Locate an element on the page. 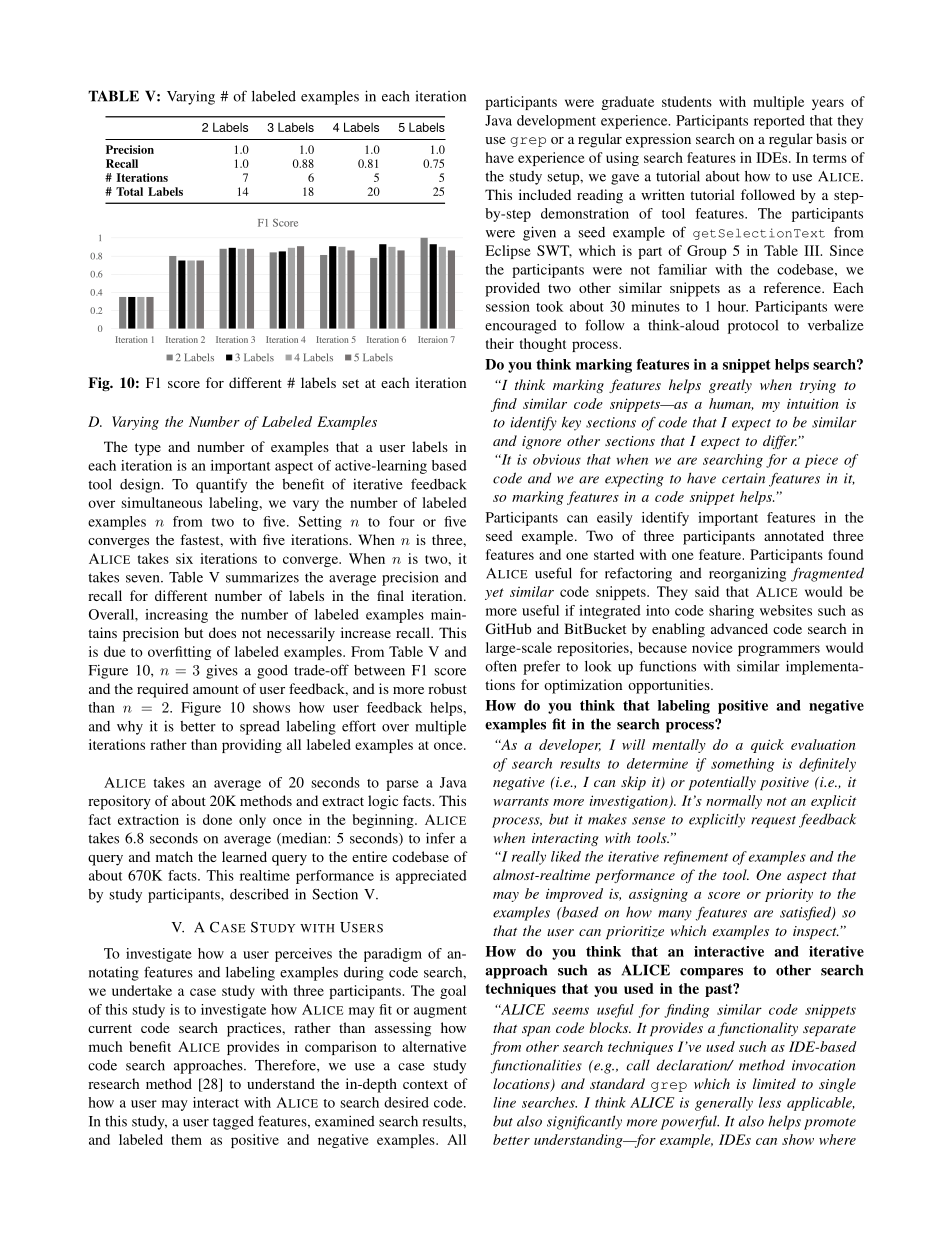  tagged is located at coordinates (233, 1123).
